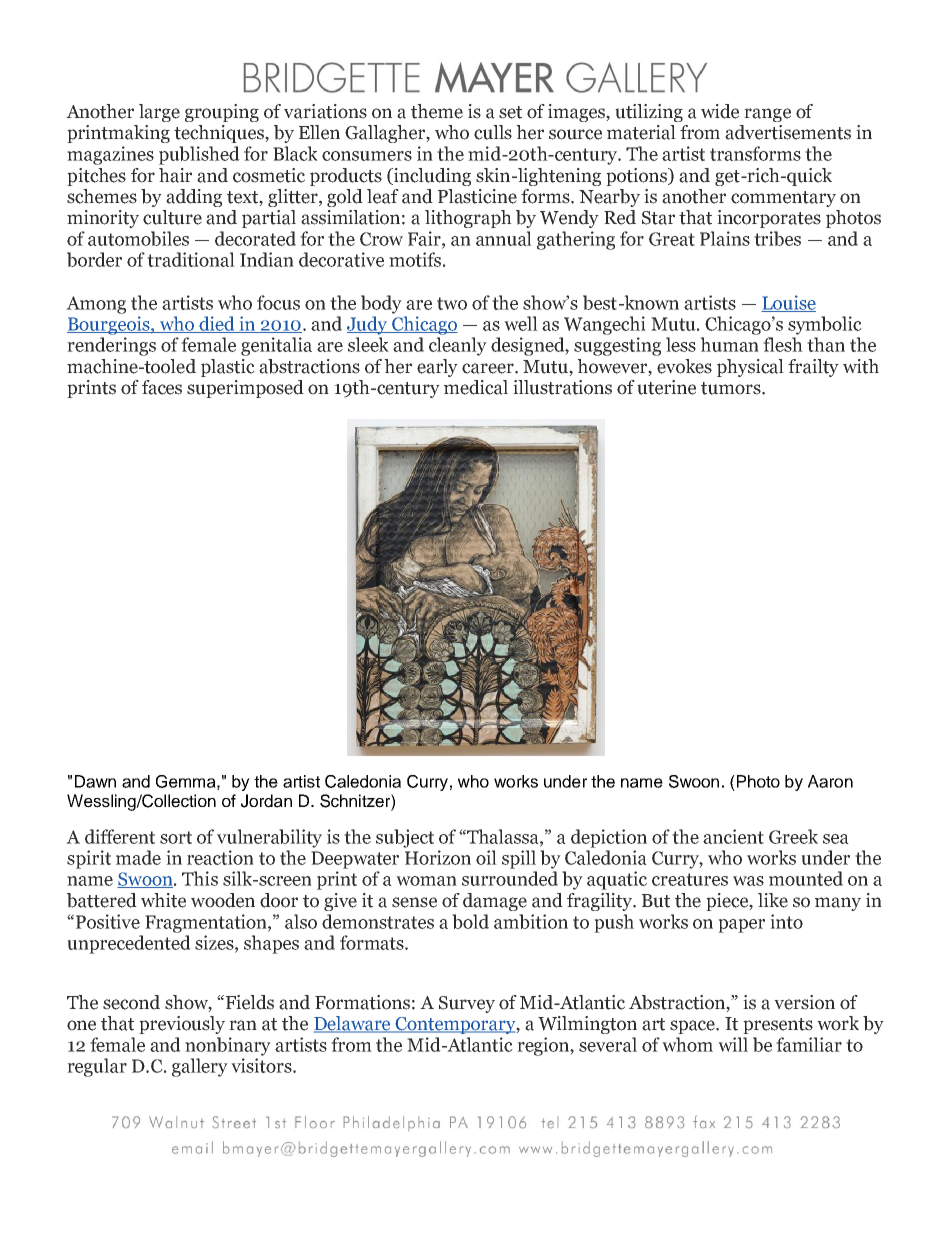 This screenshot has width=952, height=1233. What do you see at coordinates (199, 155) in the screenshot?
I see `published` at bounding box center [199, 155].
